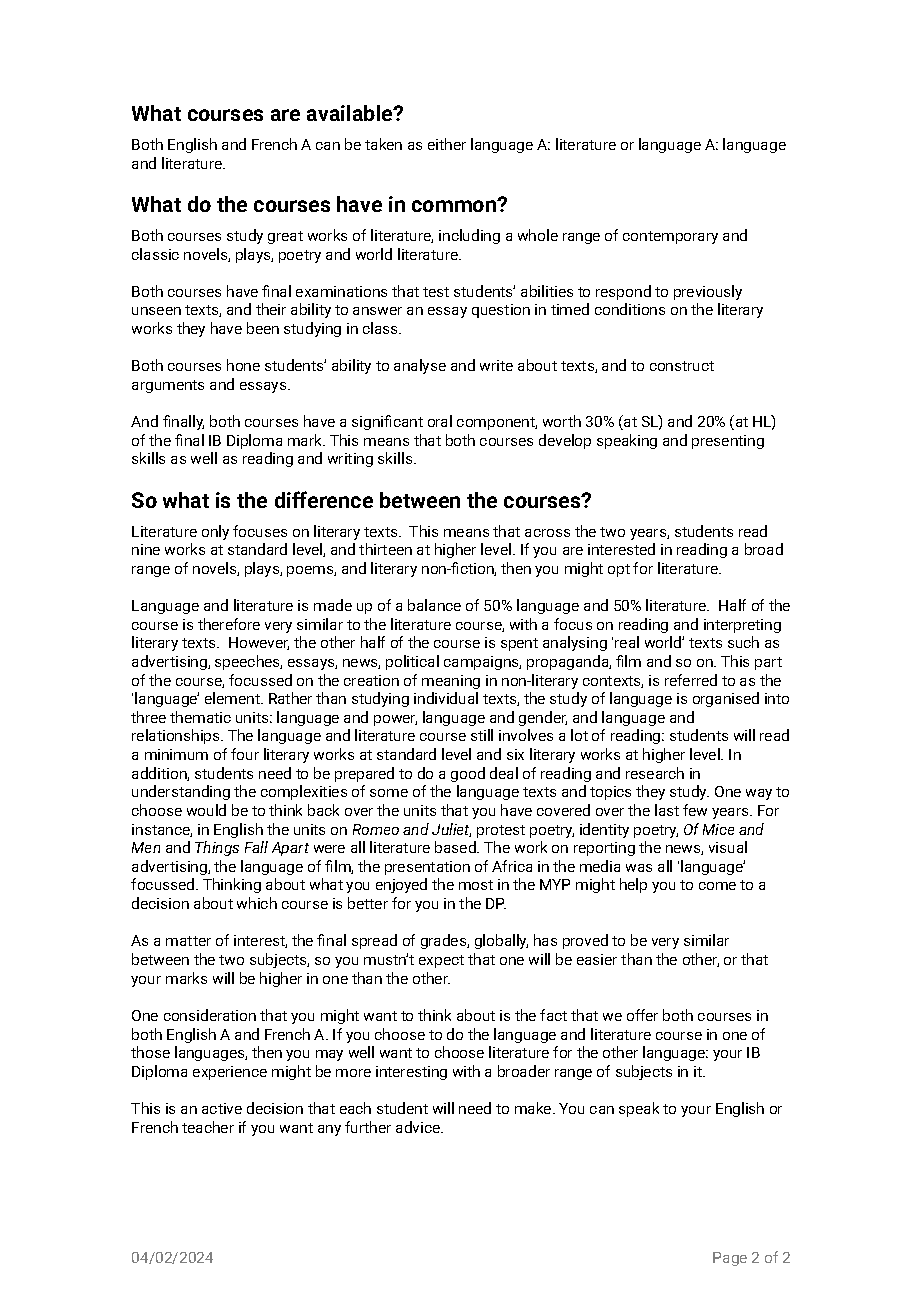 Image resolution: width=924 pixels, height=1307 pixels. What do you see at coordinates (285, 237) in the document?
I see `great` at bounding box center [285, 237].
